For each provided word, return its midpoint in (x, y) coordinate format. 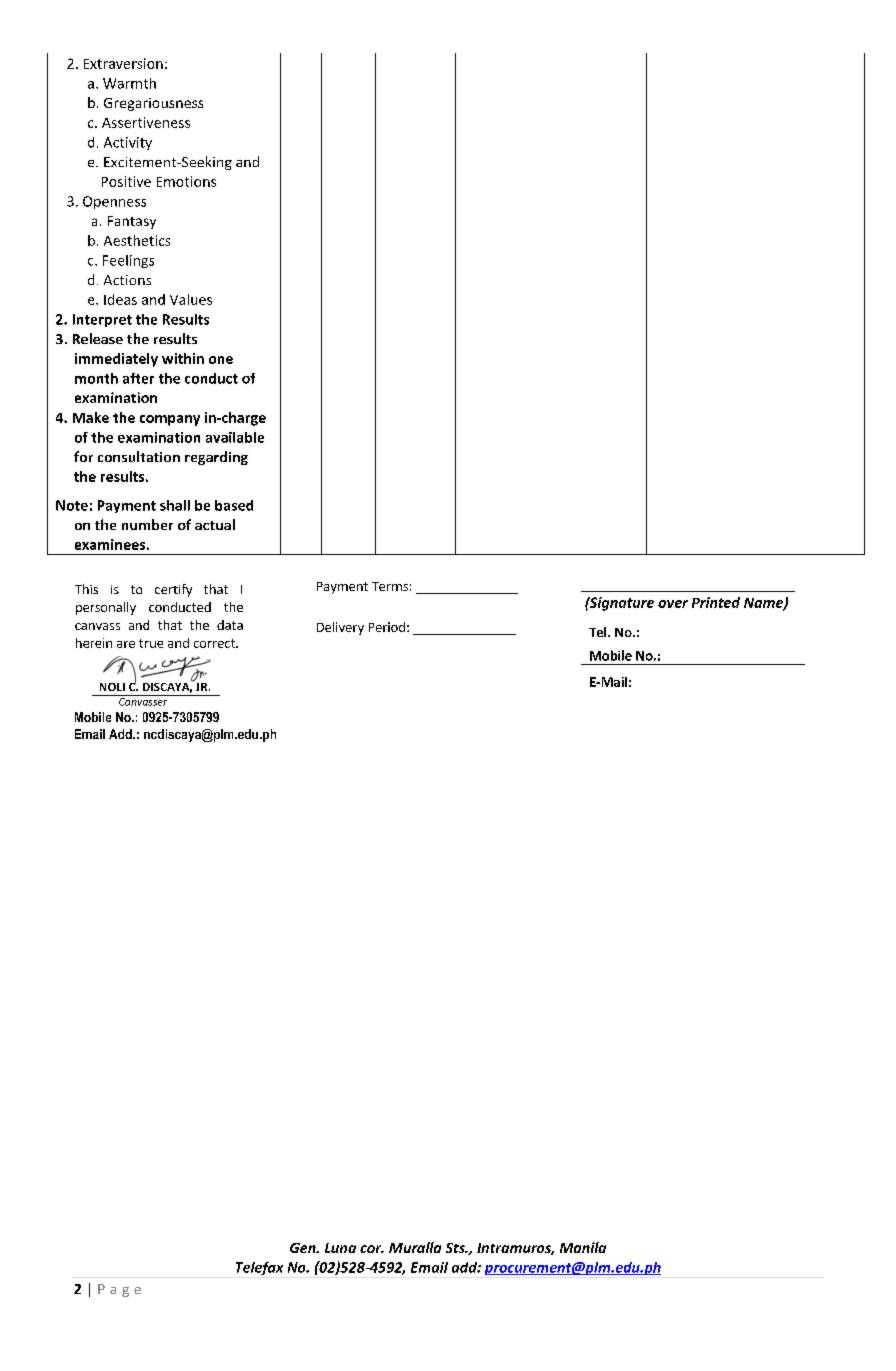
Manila (583, 1247)
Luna (340, 1248)
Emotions (186, 181)
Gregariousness (153, 104)
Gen (304, 1248)
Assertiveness (146, 122)
